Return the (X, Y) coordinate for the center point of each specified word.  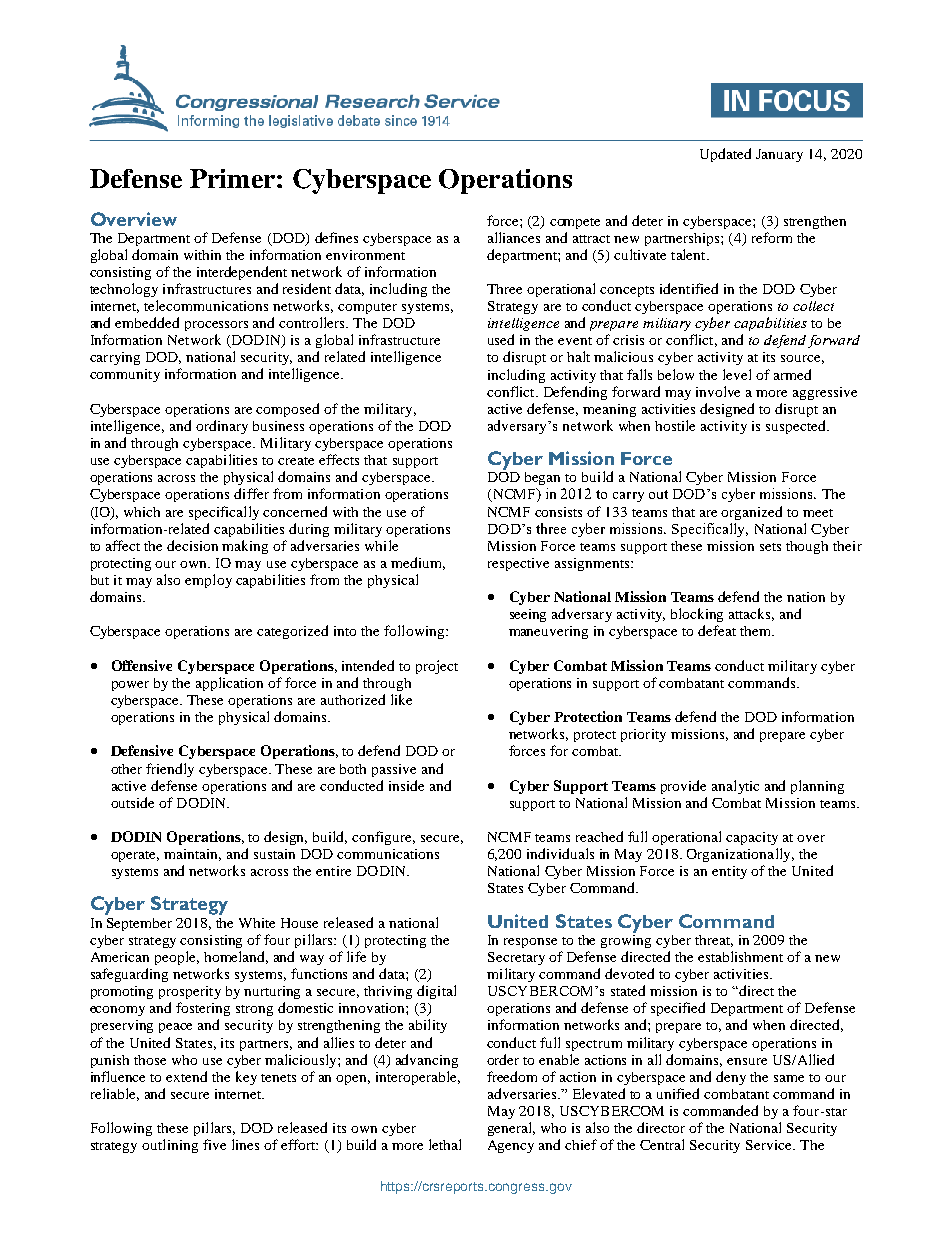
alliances (514, 237)
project (437, 667)
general (511, 1129)
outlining (170, 1146)
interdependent (242, 273)
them (757, 631)
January (779, 155)
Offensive (142, 665)
